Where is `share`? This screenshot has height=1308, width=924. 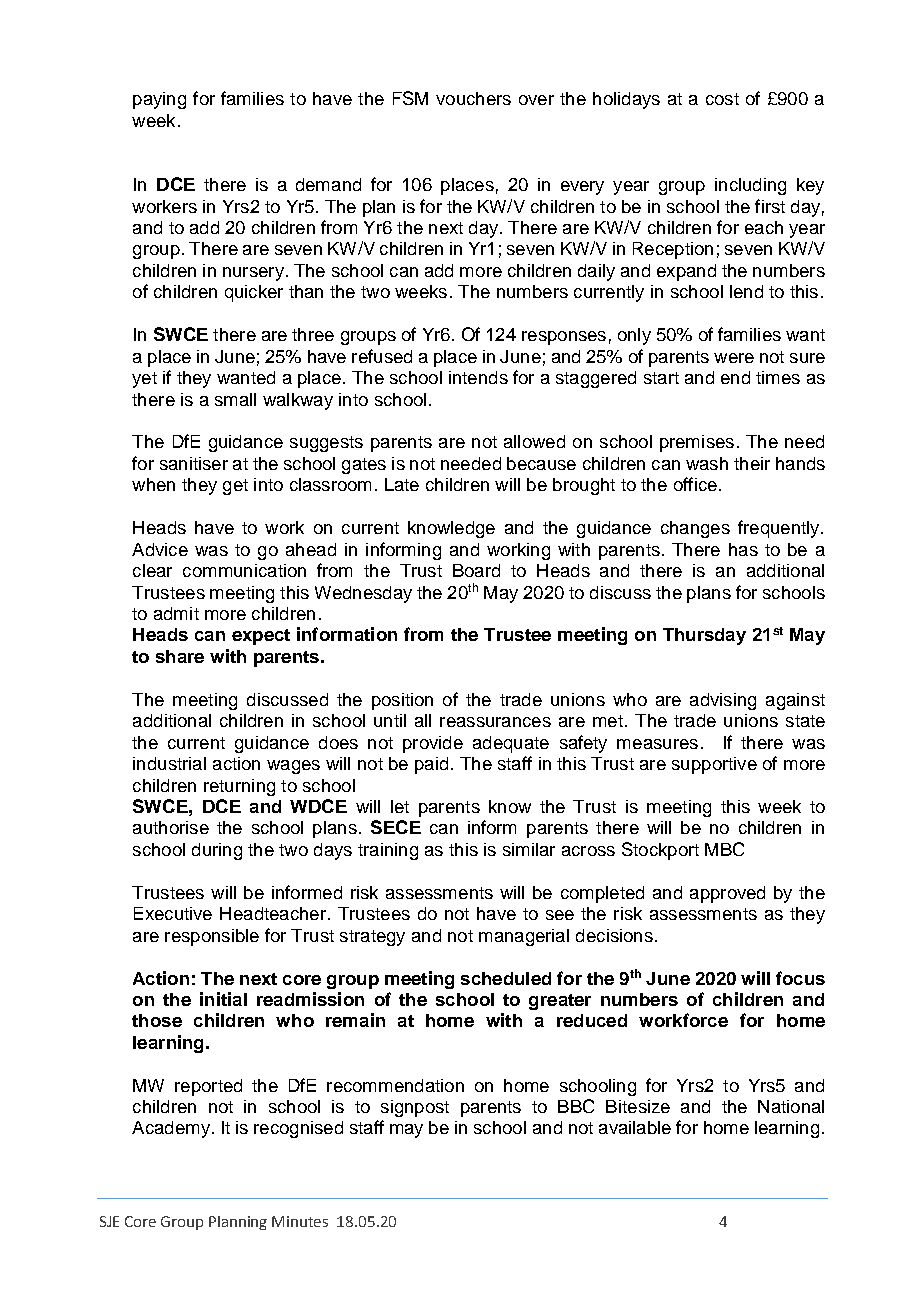 share is located at coordinates (180, 656).
